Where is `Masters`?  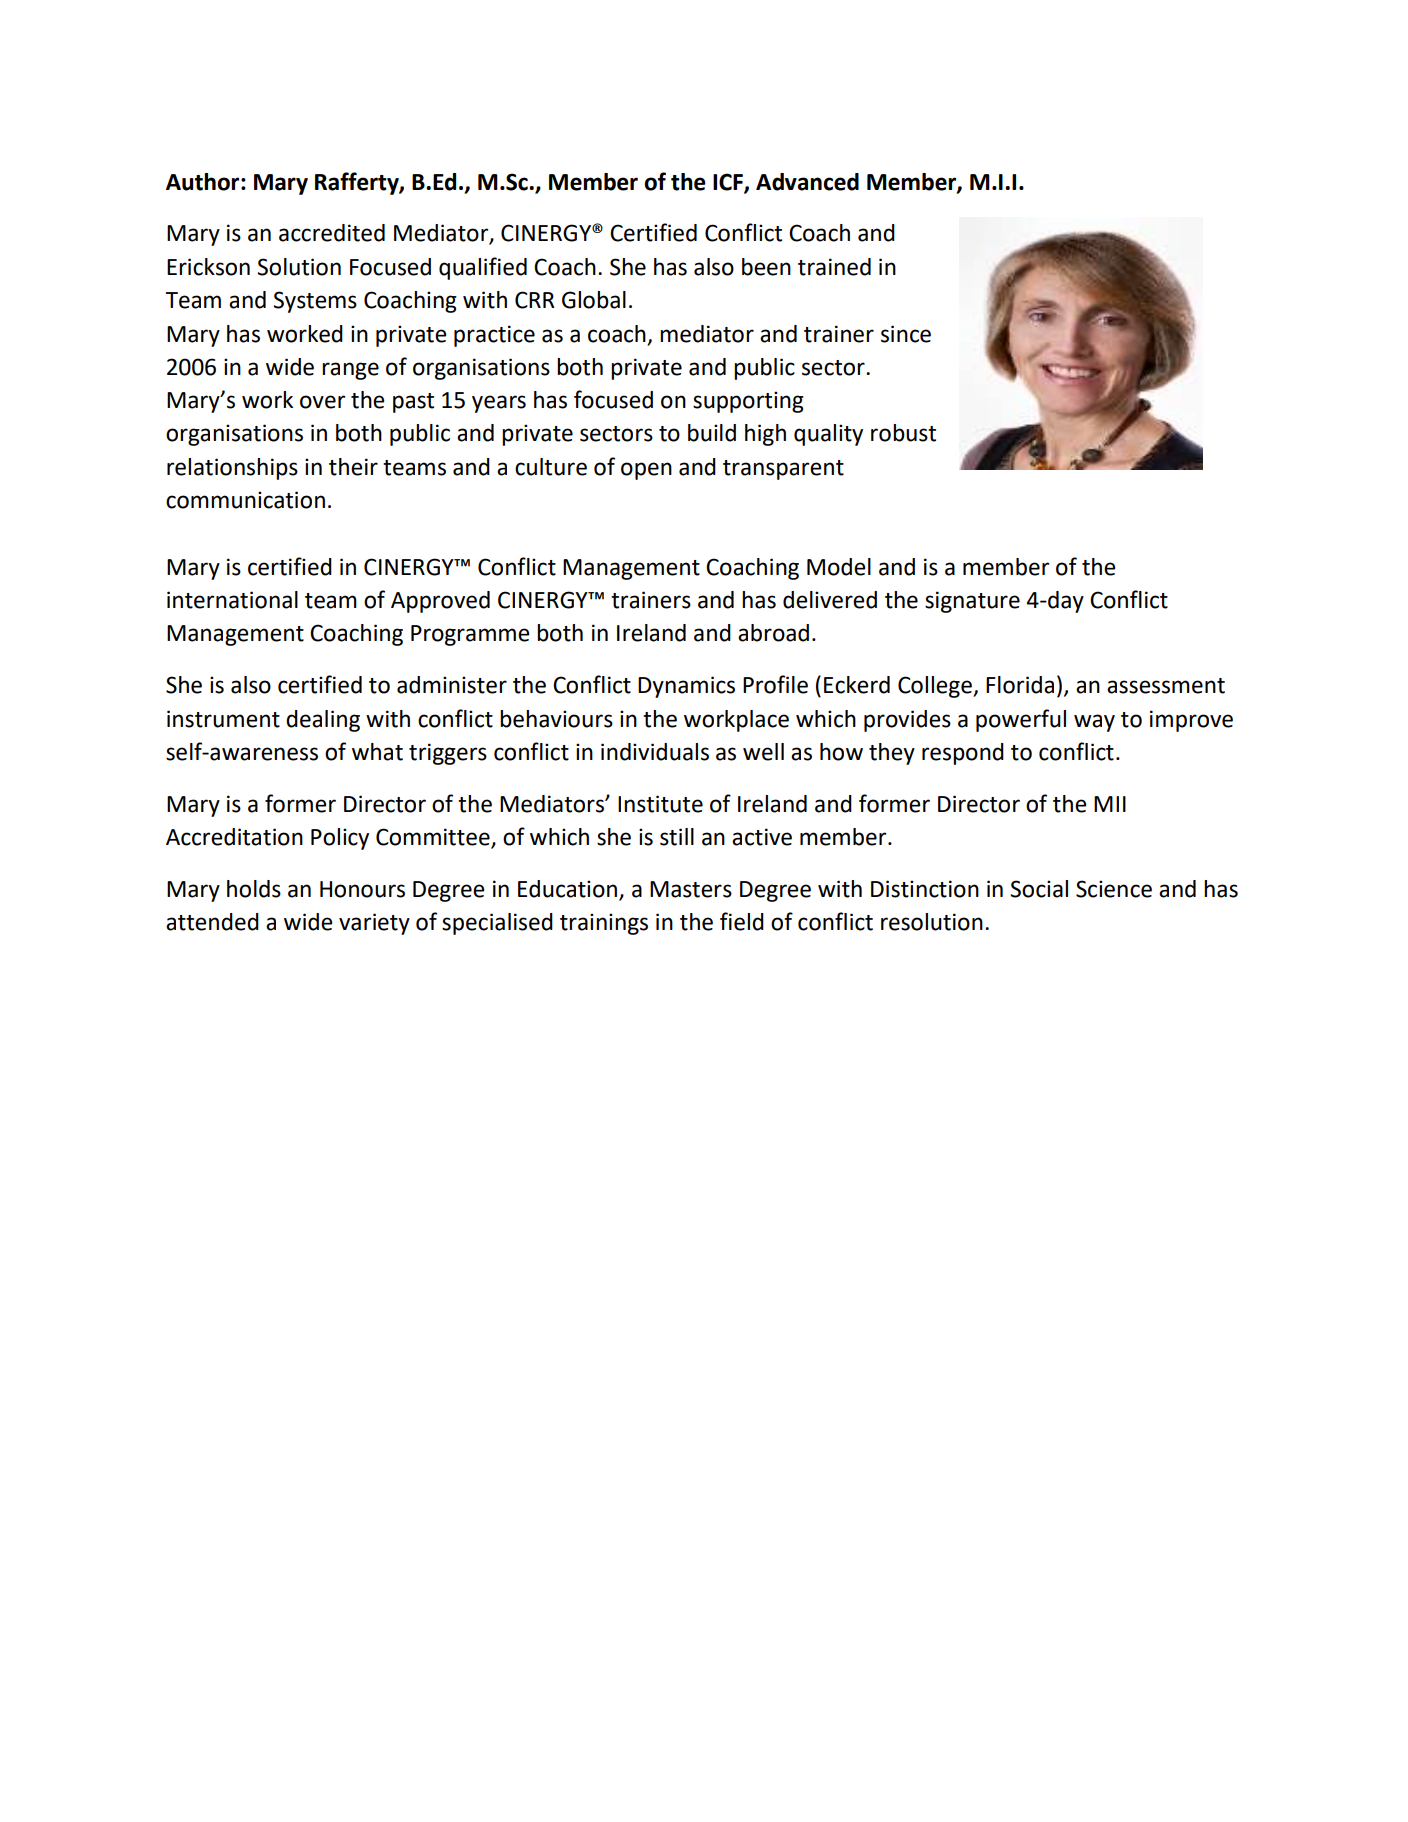 Masters is located at coordinates (691, 889).
